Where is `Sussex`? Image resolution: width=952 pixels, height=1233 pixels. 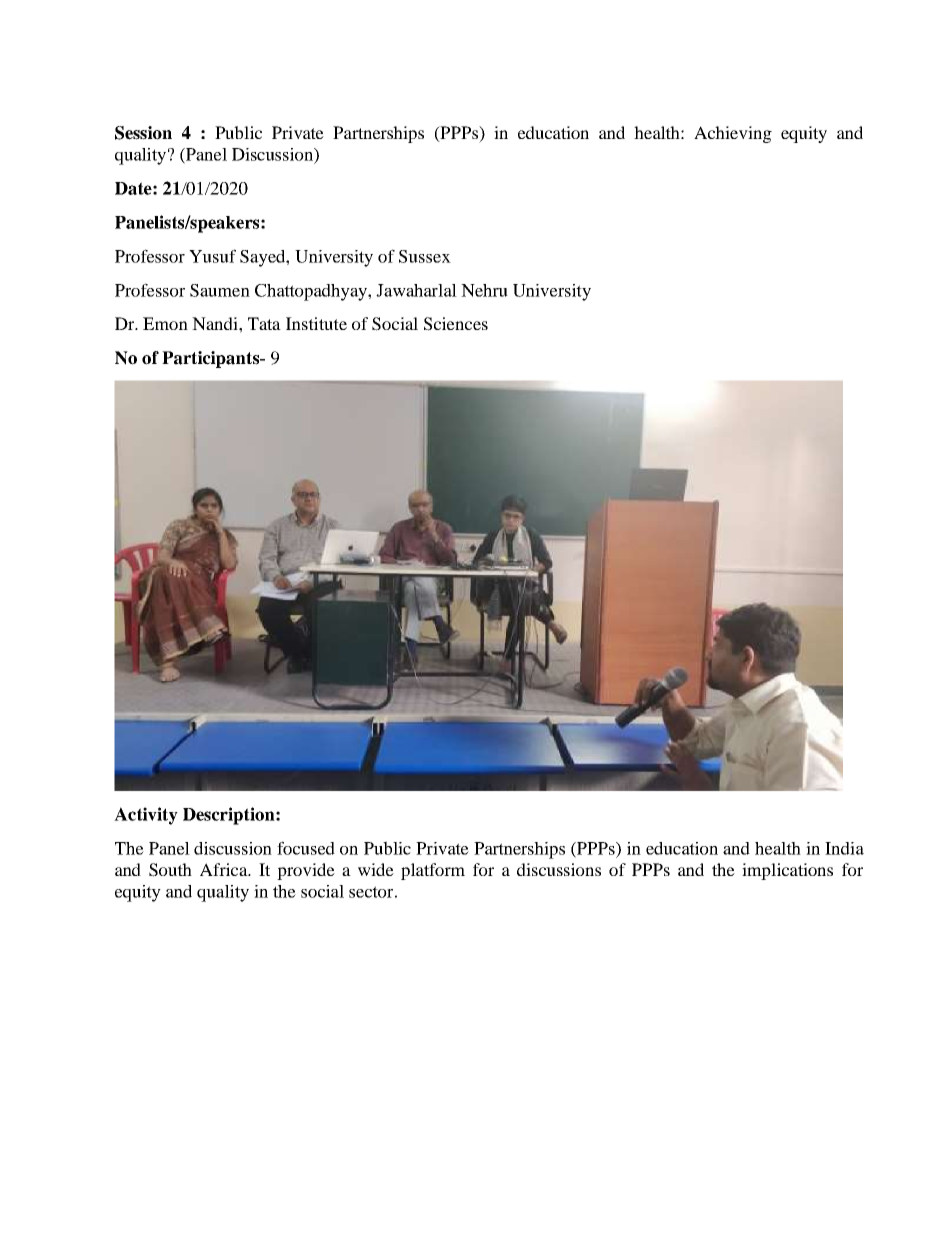 Sussex is located at coordinates (425, 256).
